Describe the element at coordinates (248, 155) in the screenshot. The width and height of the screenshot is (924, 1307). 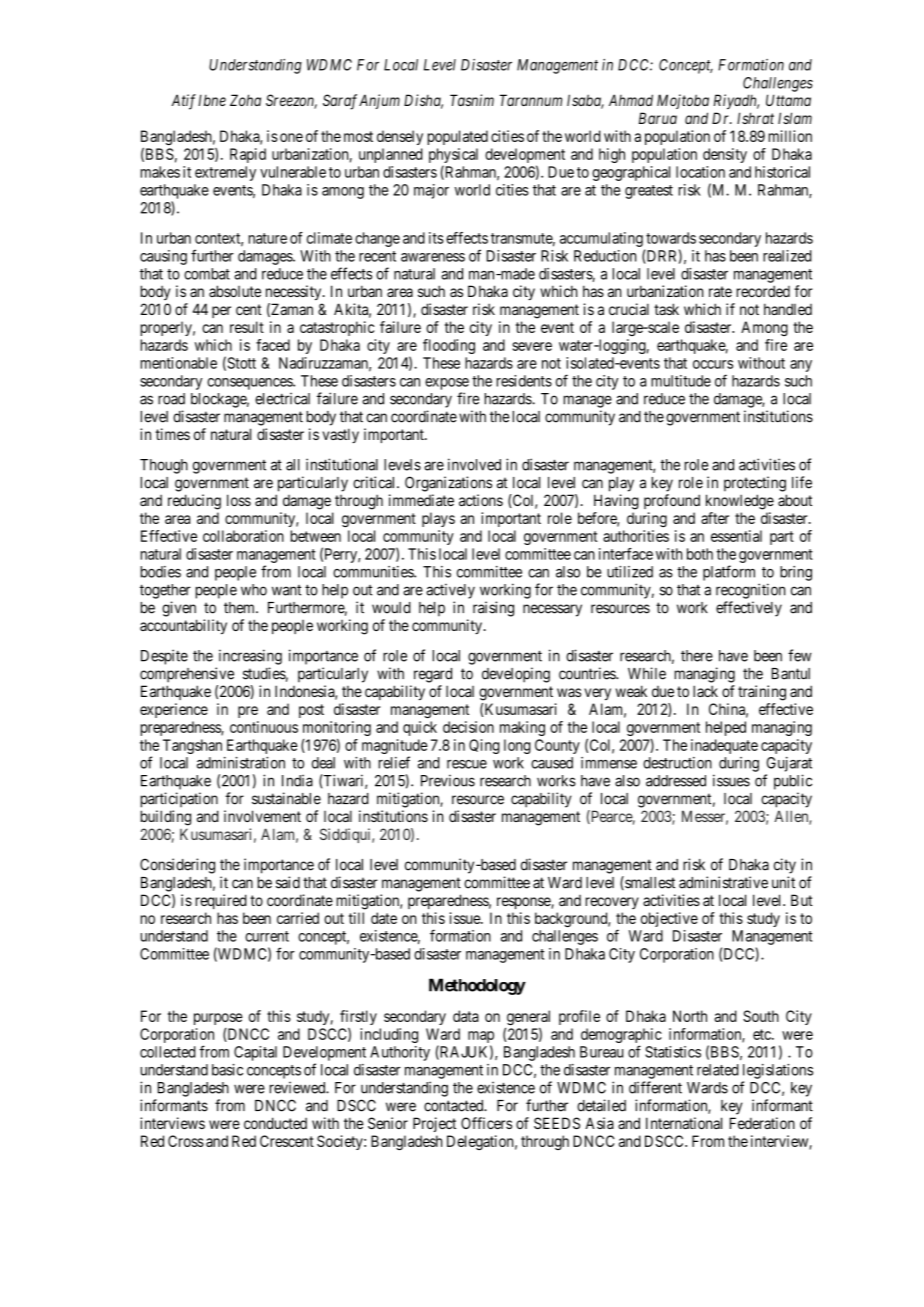
I see `Rapid` at that location.
